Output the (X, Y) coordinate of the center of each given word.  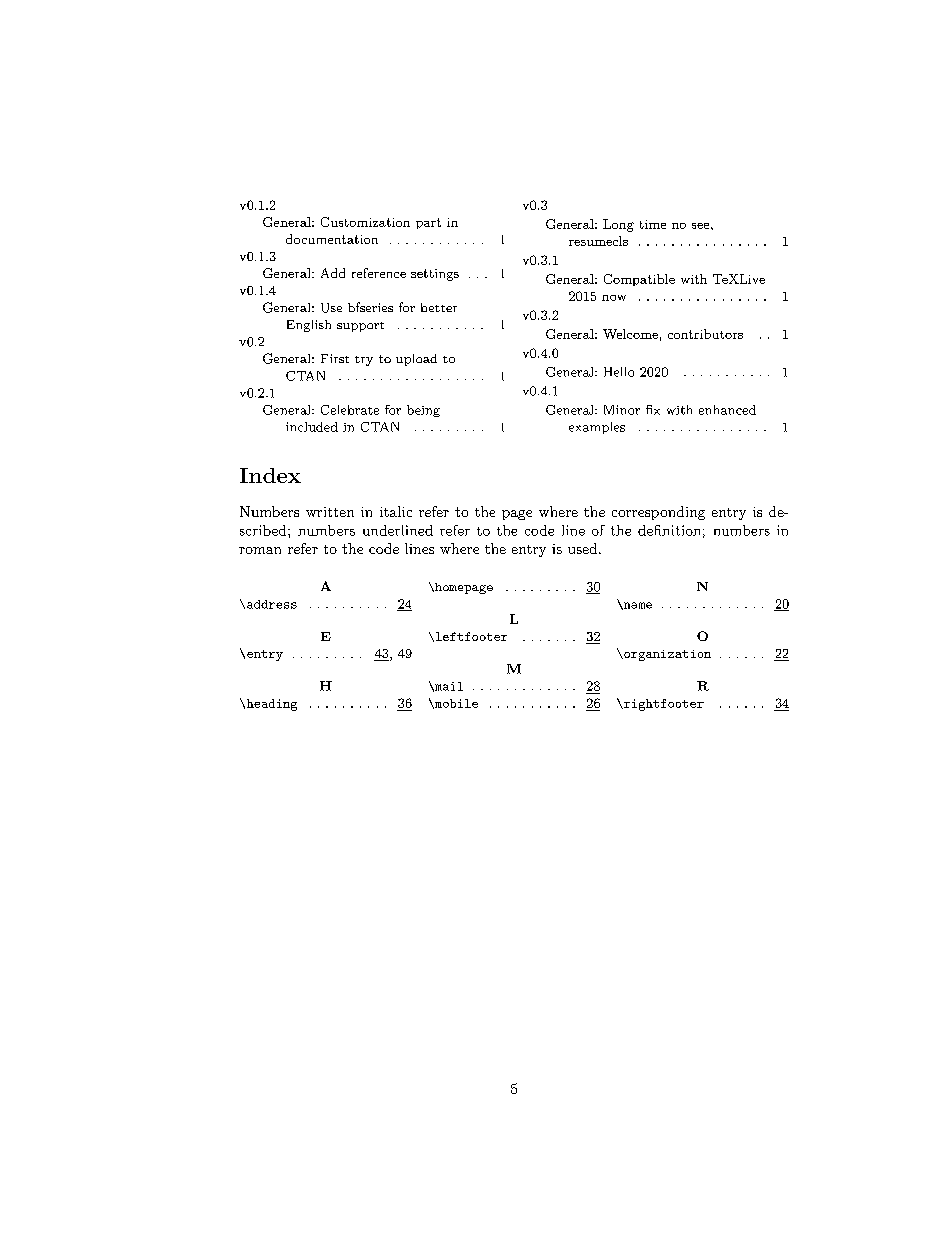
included (312, 427)
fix (653, 410)
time (653, 224)
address (272, 604)
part (428, 223)
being (423, 411)
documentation (332, 239)
